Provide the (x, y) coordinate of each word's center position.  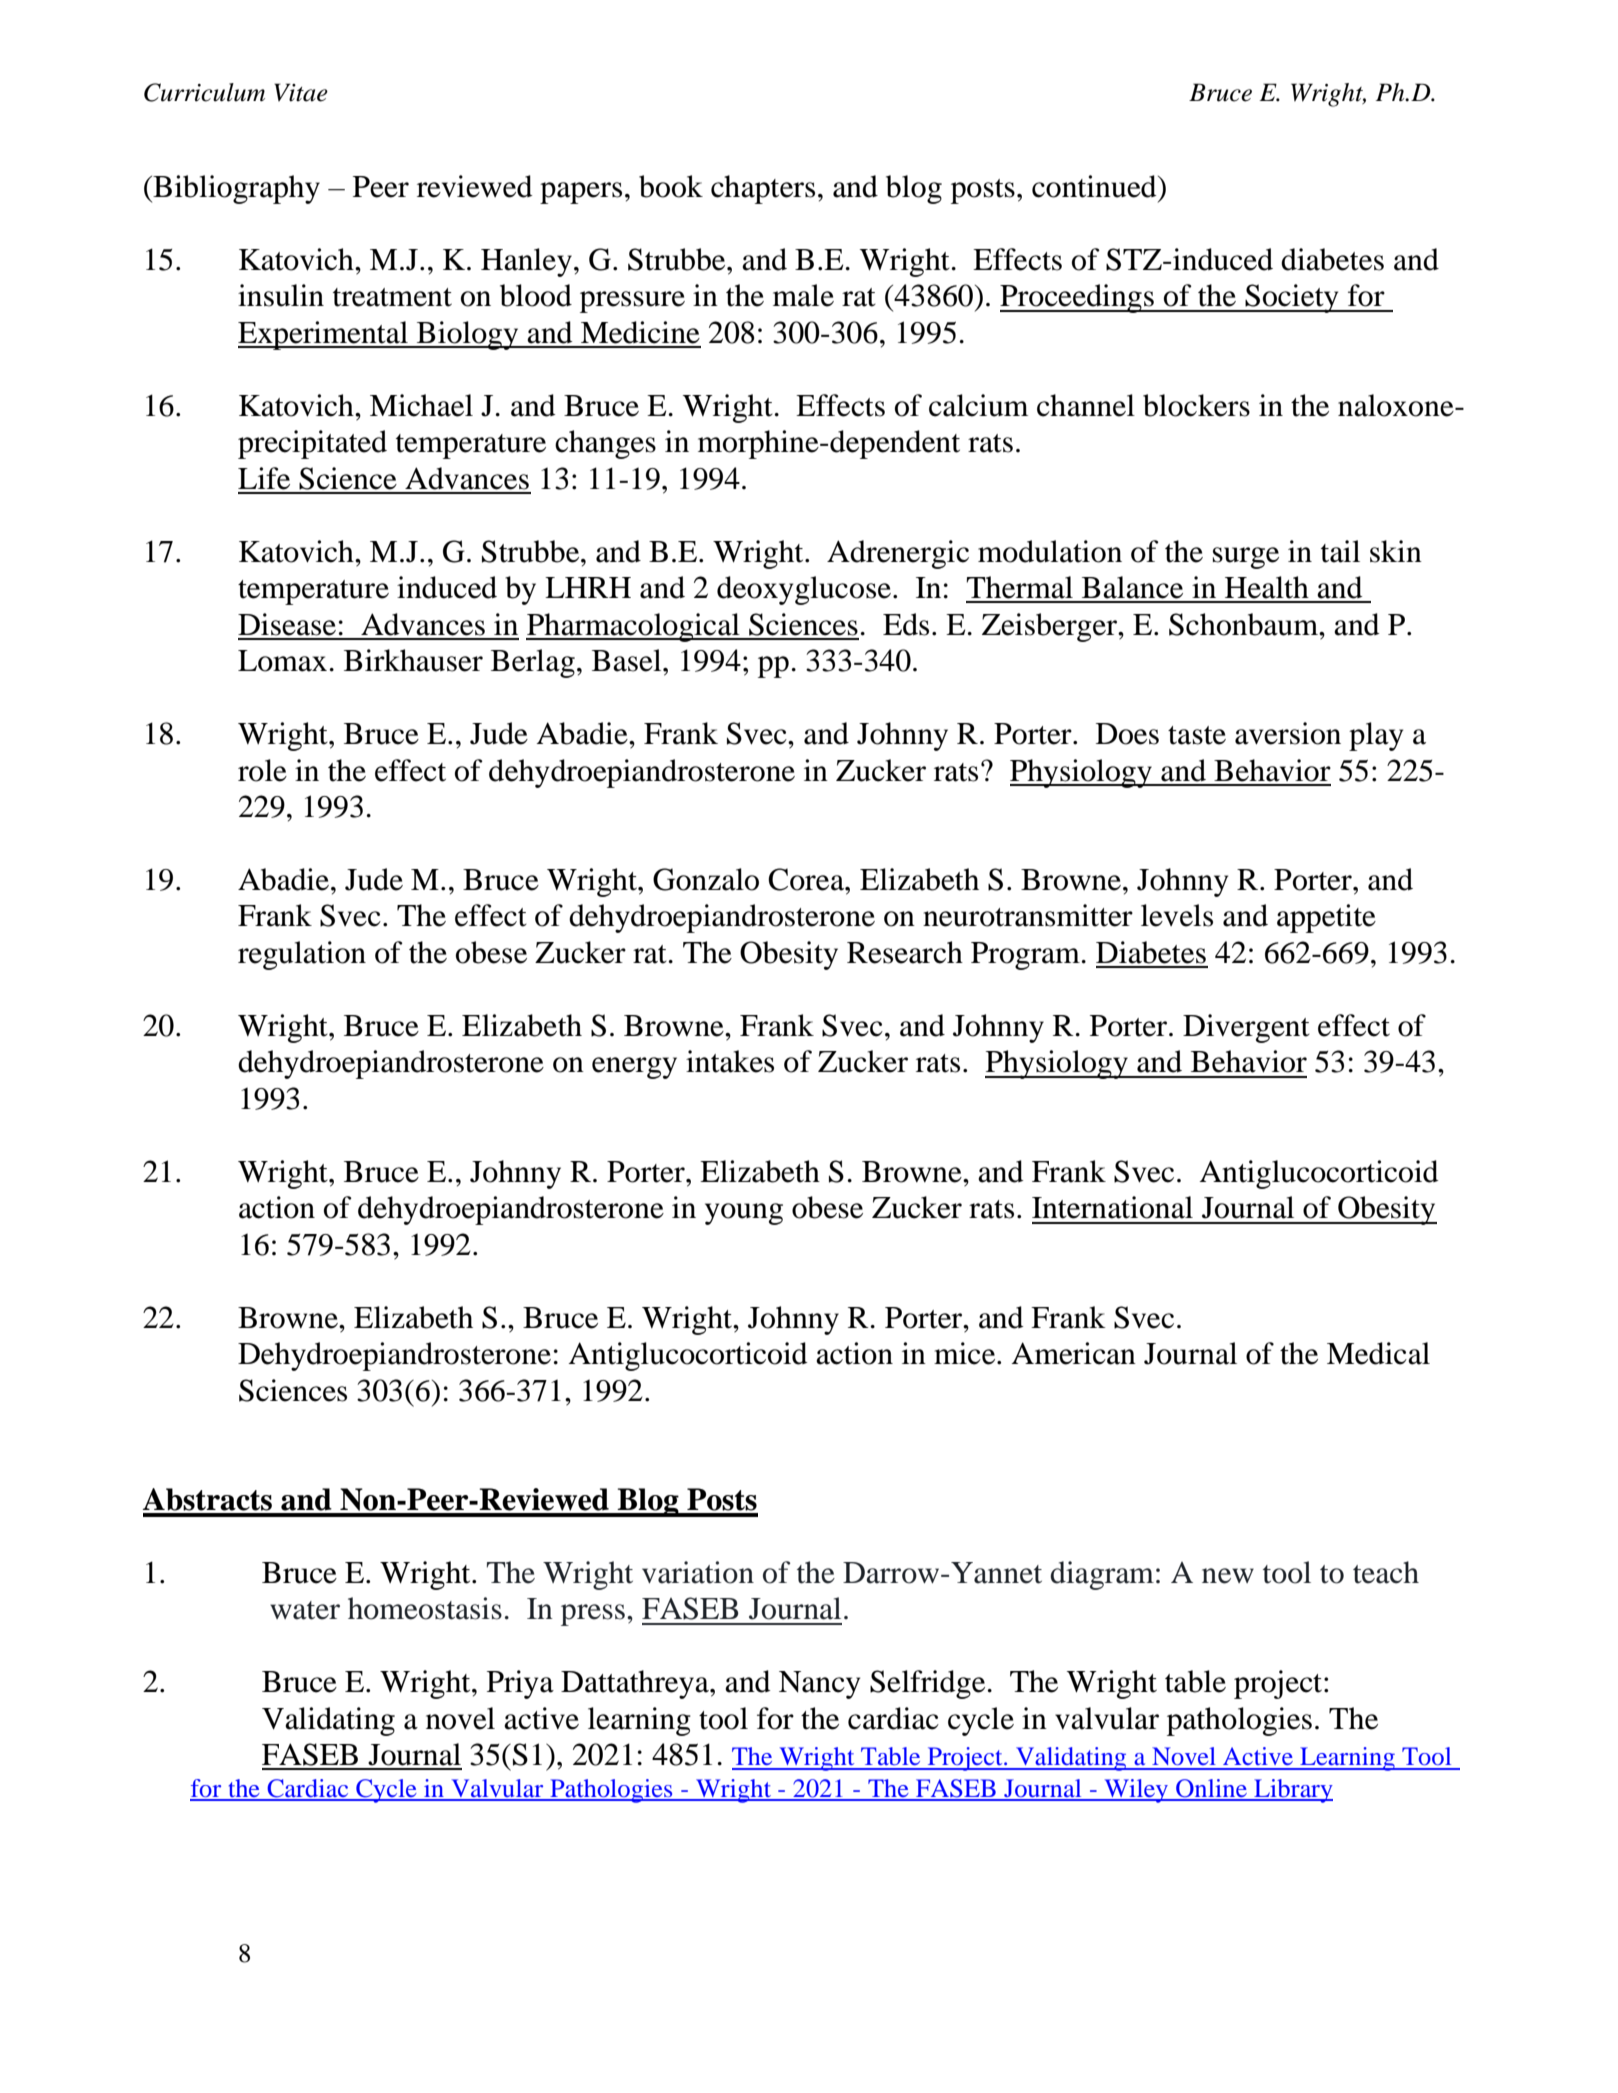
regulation (302, 955)
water (305, 1610)
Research (905, 952)
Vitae (301, 92)
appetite (1326, 918)
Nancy (819, 1685)
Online (1211, 1789)
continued (1095, 186)
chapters (763, 189)
